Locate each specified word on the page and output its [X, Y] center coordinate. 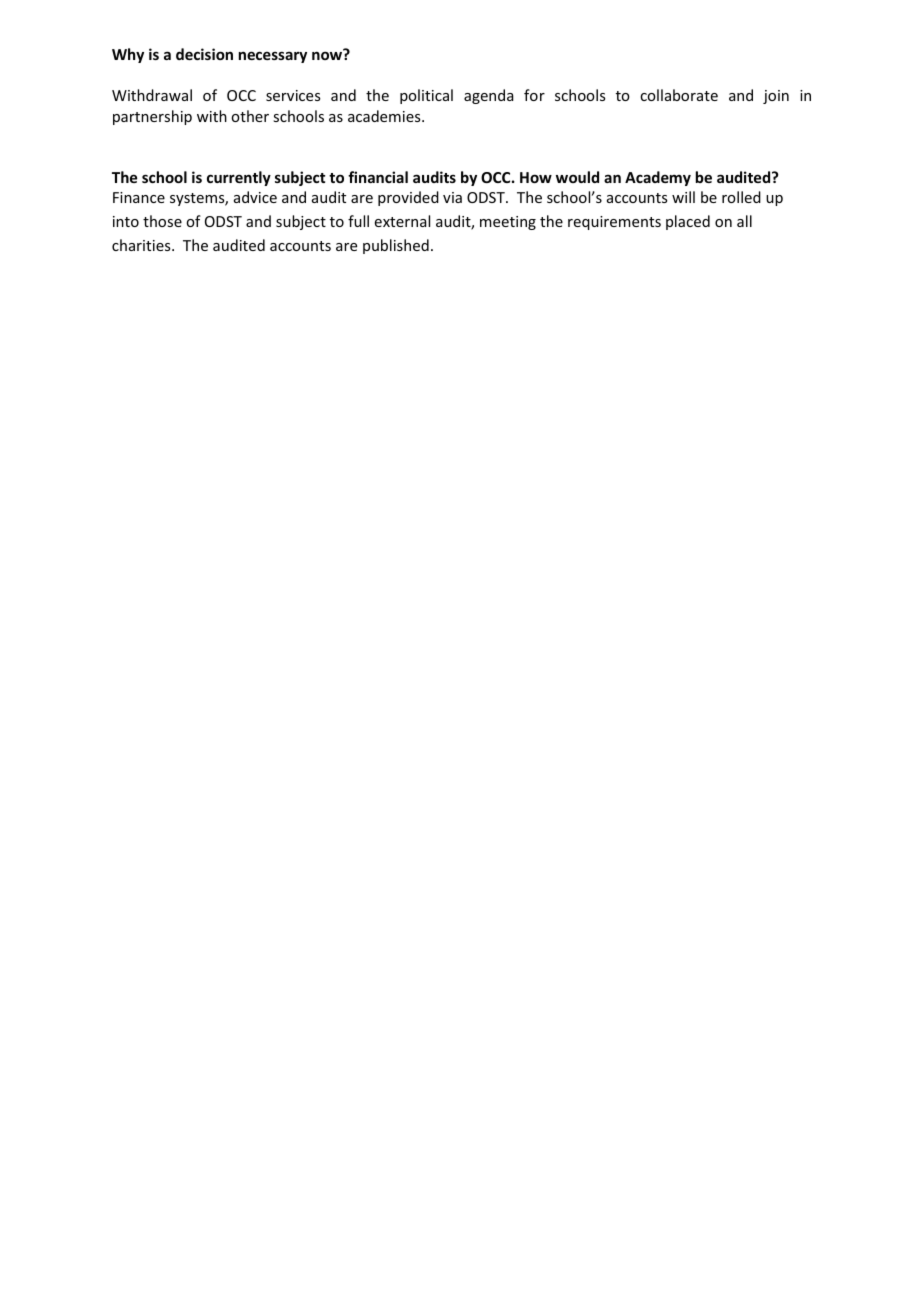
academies [385, 116]
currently [239, 178]
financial [378, 177]
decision [204, 54]
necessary [273, 57]
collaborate [679, 95]
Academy [658, 178]
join [776, 97]
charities [142, 245]
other [250, 116]
